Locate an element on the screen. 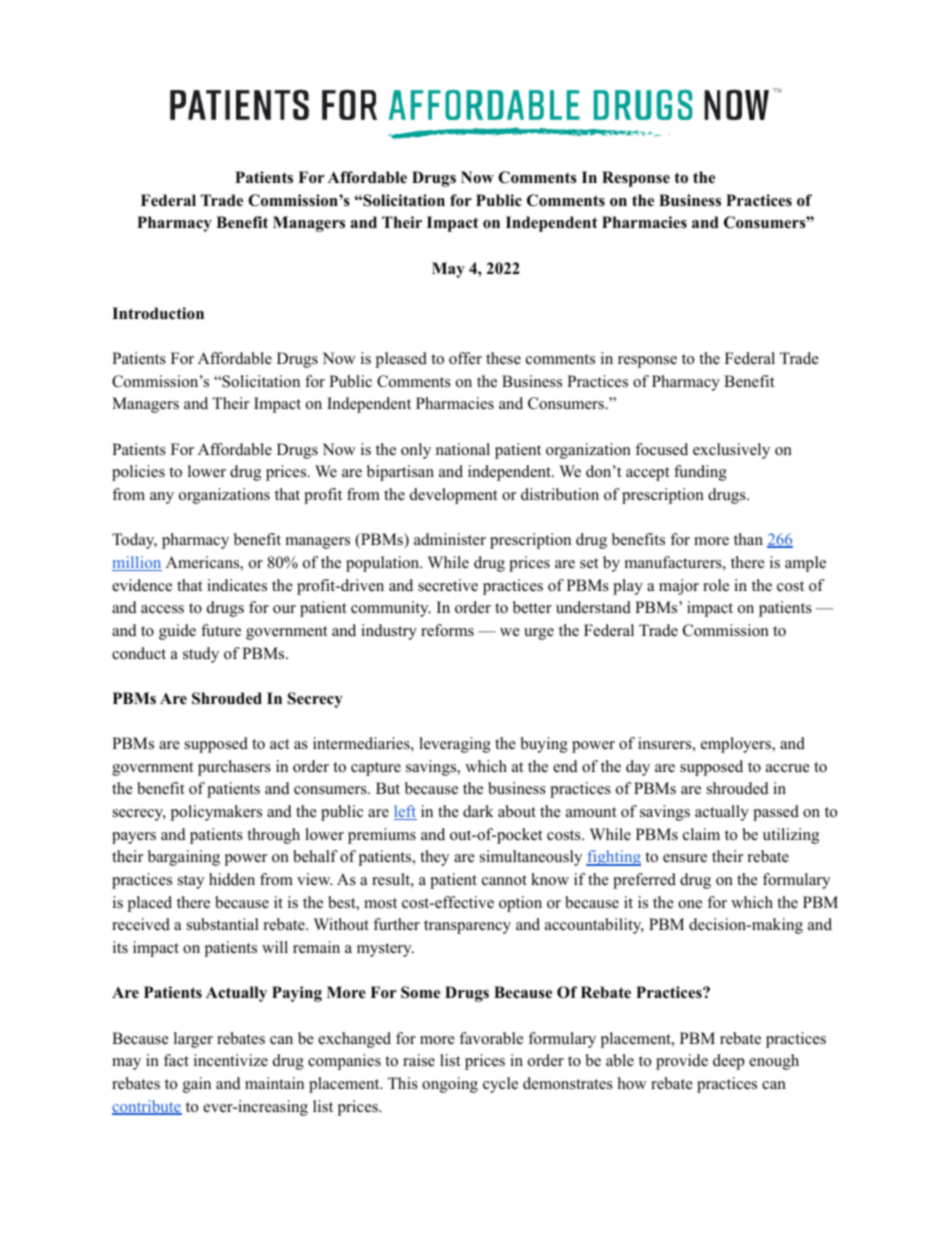 This screenshot has width=952, height=1233. policymakers is located at coordinates (216, 813).
